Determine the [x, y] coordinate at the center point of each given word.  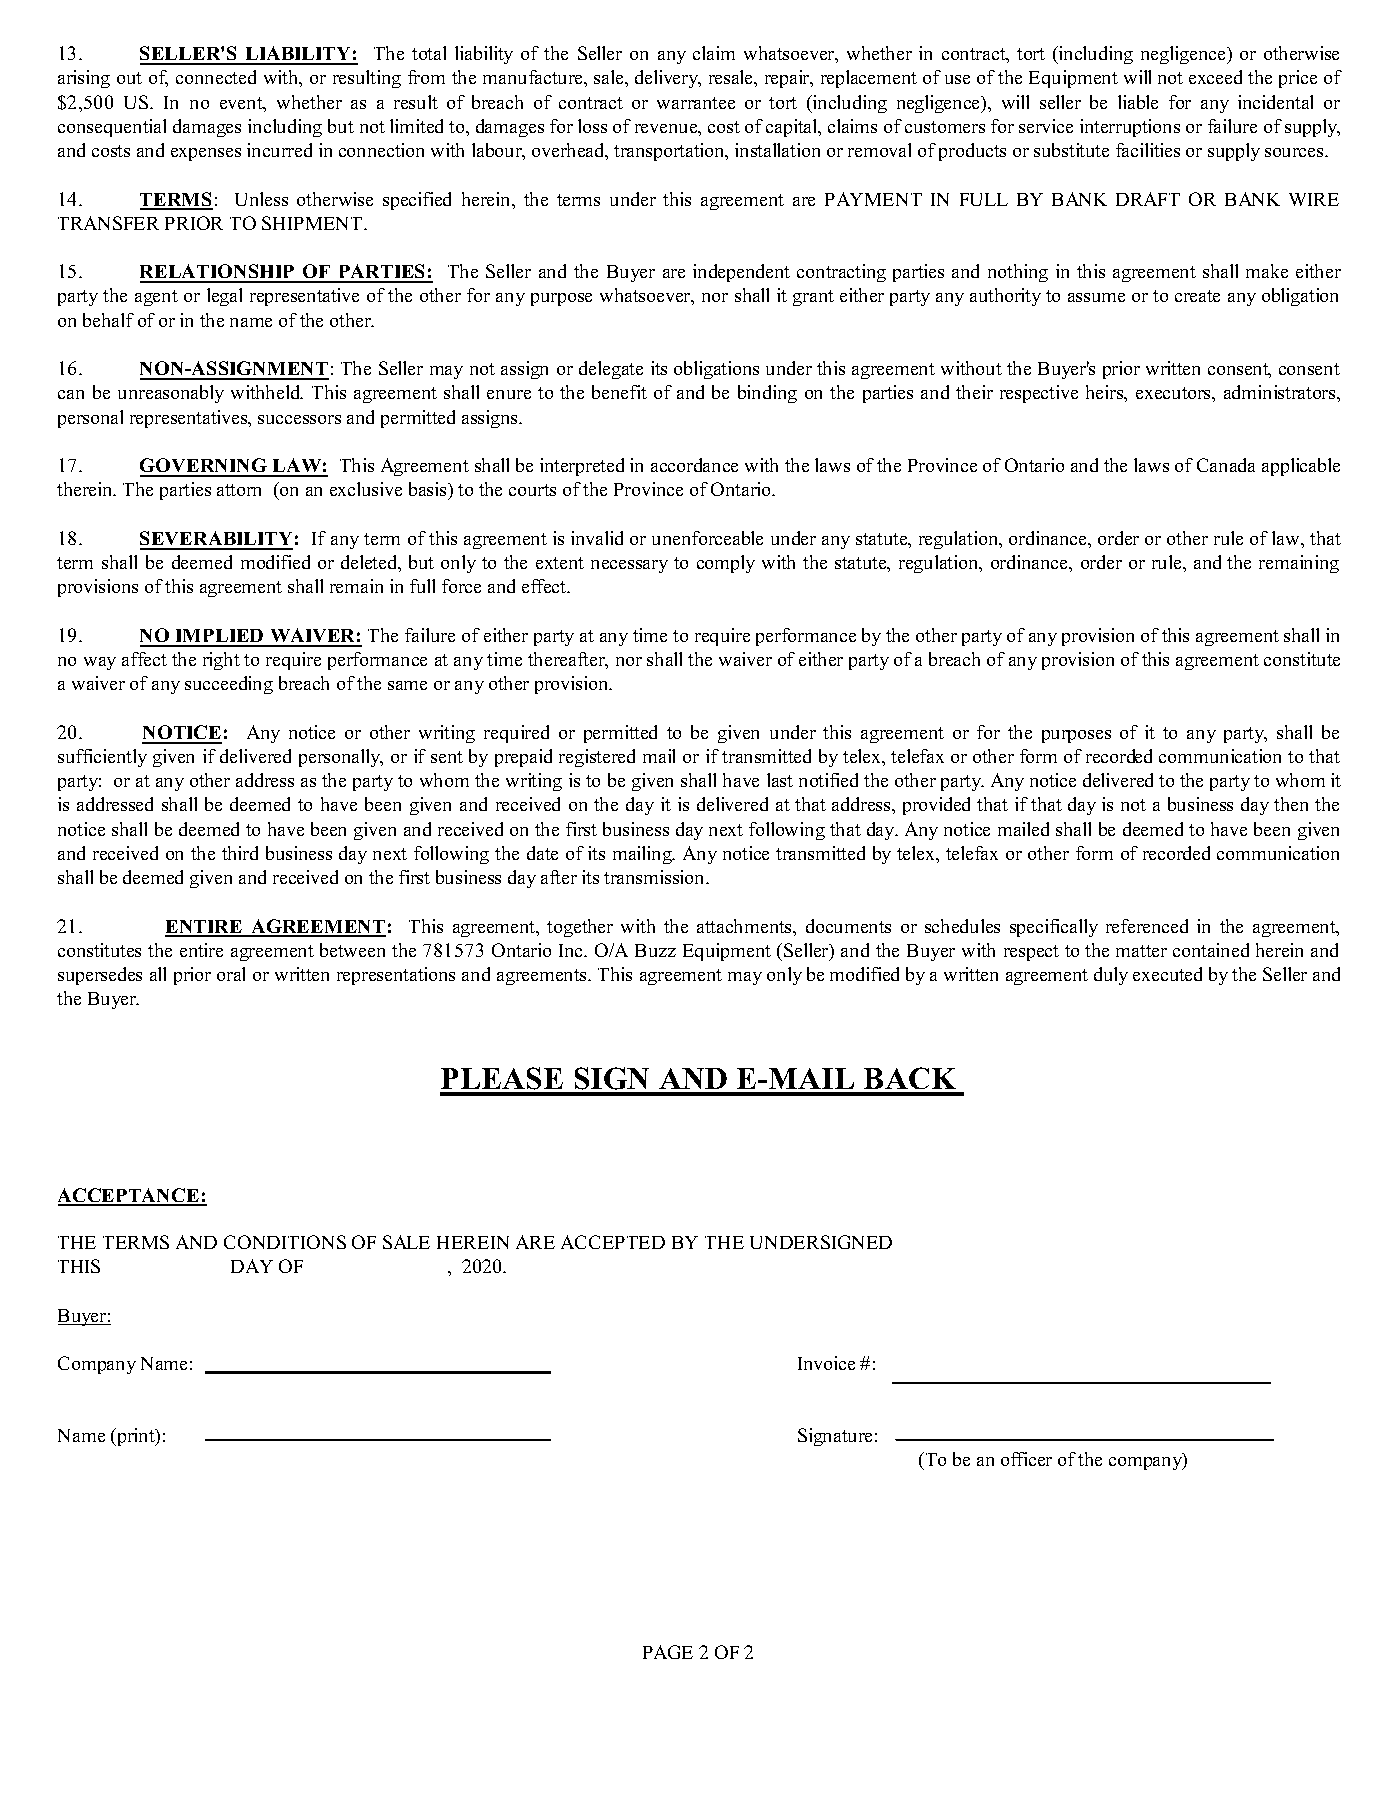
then [1291, 804]
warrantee [696, 103]
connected [216, 77]
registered [597, 758]
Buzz [655, 950]
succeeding [229, 685]
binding [767, 394]
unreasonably [171, 394]
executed [1167, 974]
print [136, 1437]
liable [1138, 102]
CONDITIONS [285, 1242]
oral [231, 974]
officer [1026, 1459]
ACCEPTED [613, 1242]
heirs [1106, 393]
